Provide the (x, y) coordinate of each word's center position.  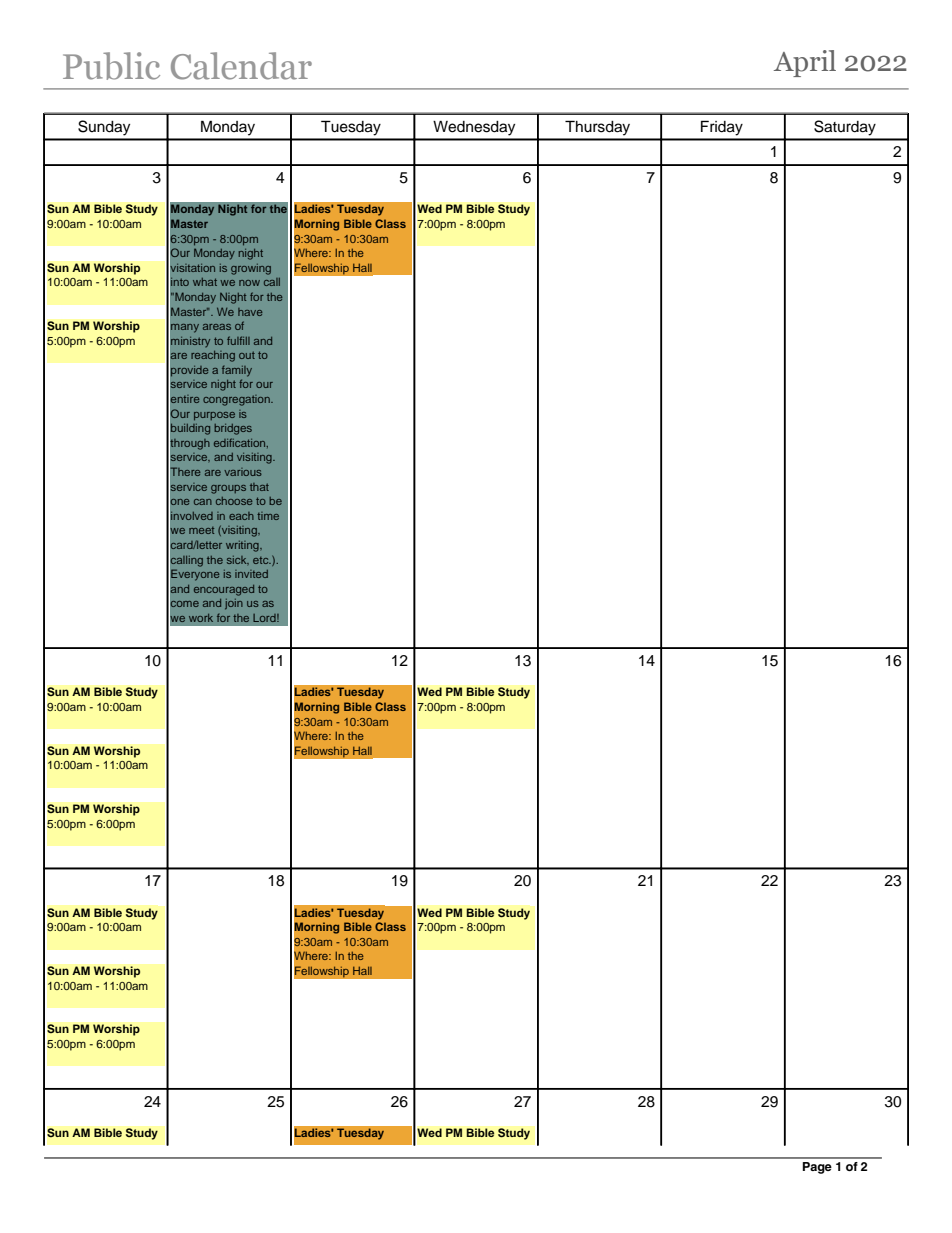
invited (251, 574)
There (184, 472)
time (268, 516)
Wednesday (474, 128)
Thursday (597, 128)
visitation (192, 267)
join (234, 604)
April (805, 63)
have (250, 312)
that (259, 487)
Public (111, 66)
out (247, 355)
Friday (722, 128)
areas (217, 327)
